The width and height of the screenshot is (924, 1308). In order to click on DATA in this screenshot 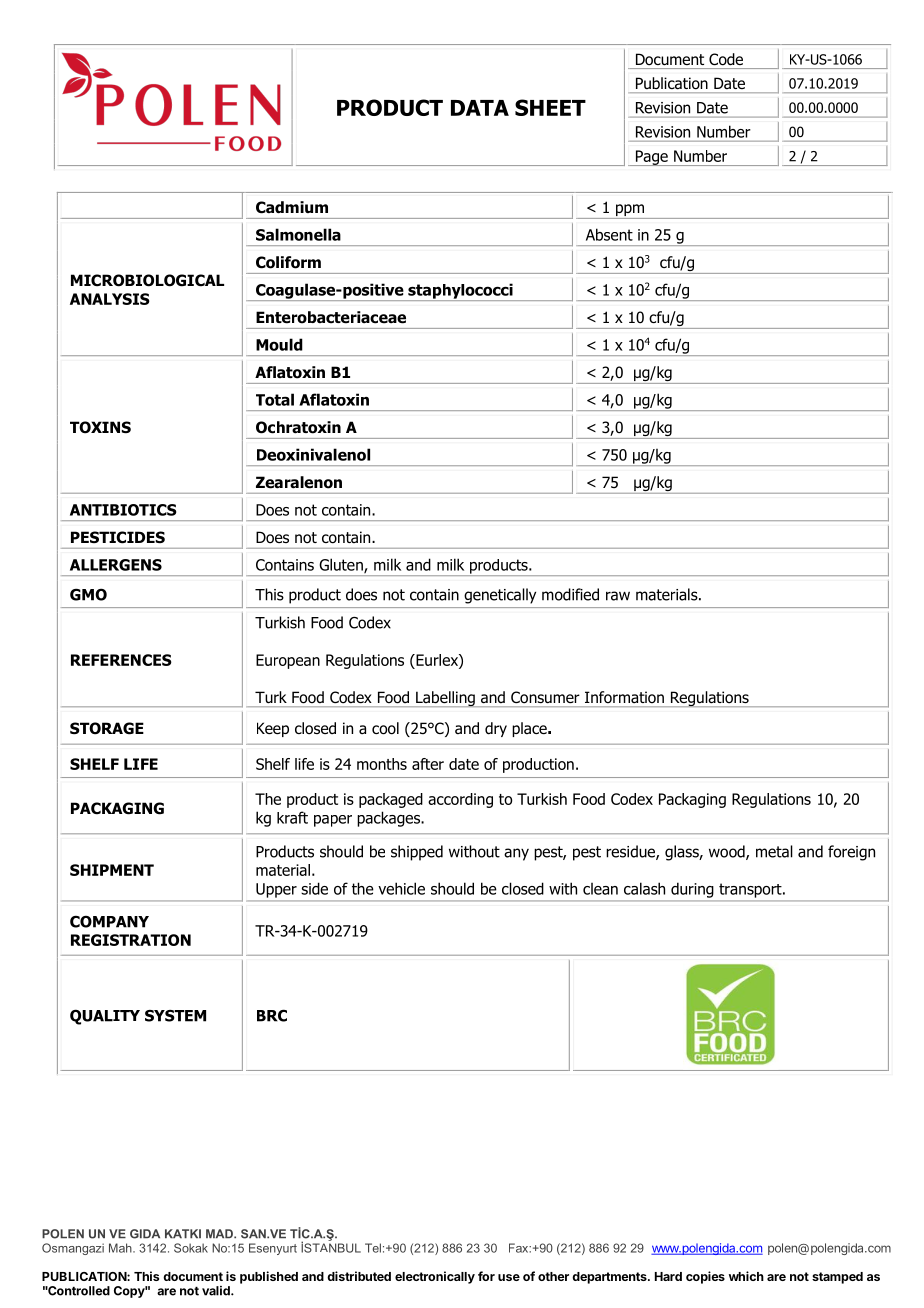, I will do `click(480, 108)`.
